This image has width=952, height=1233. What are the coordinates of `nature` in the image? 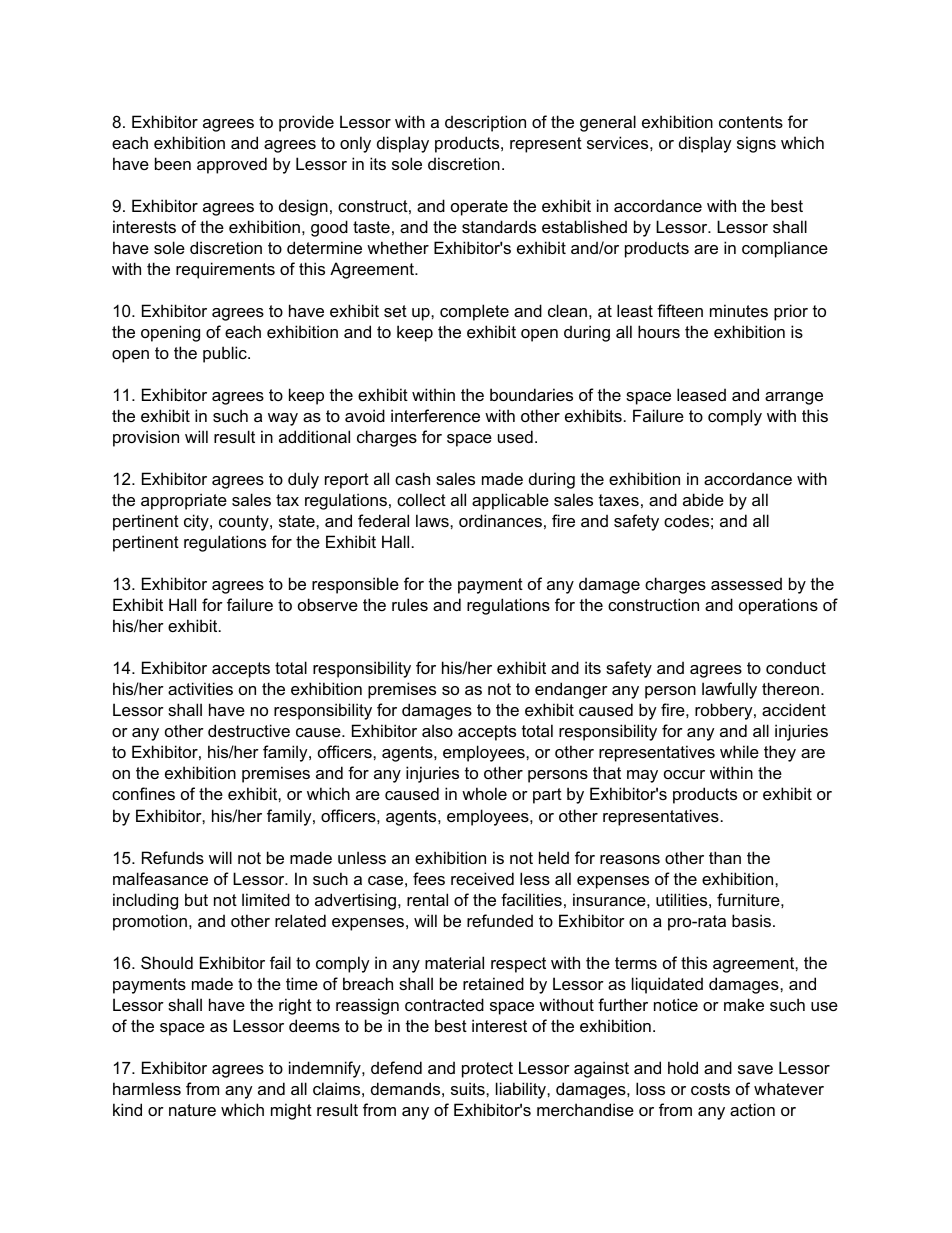 It's located at (192, 1110).
